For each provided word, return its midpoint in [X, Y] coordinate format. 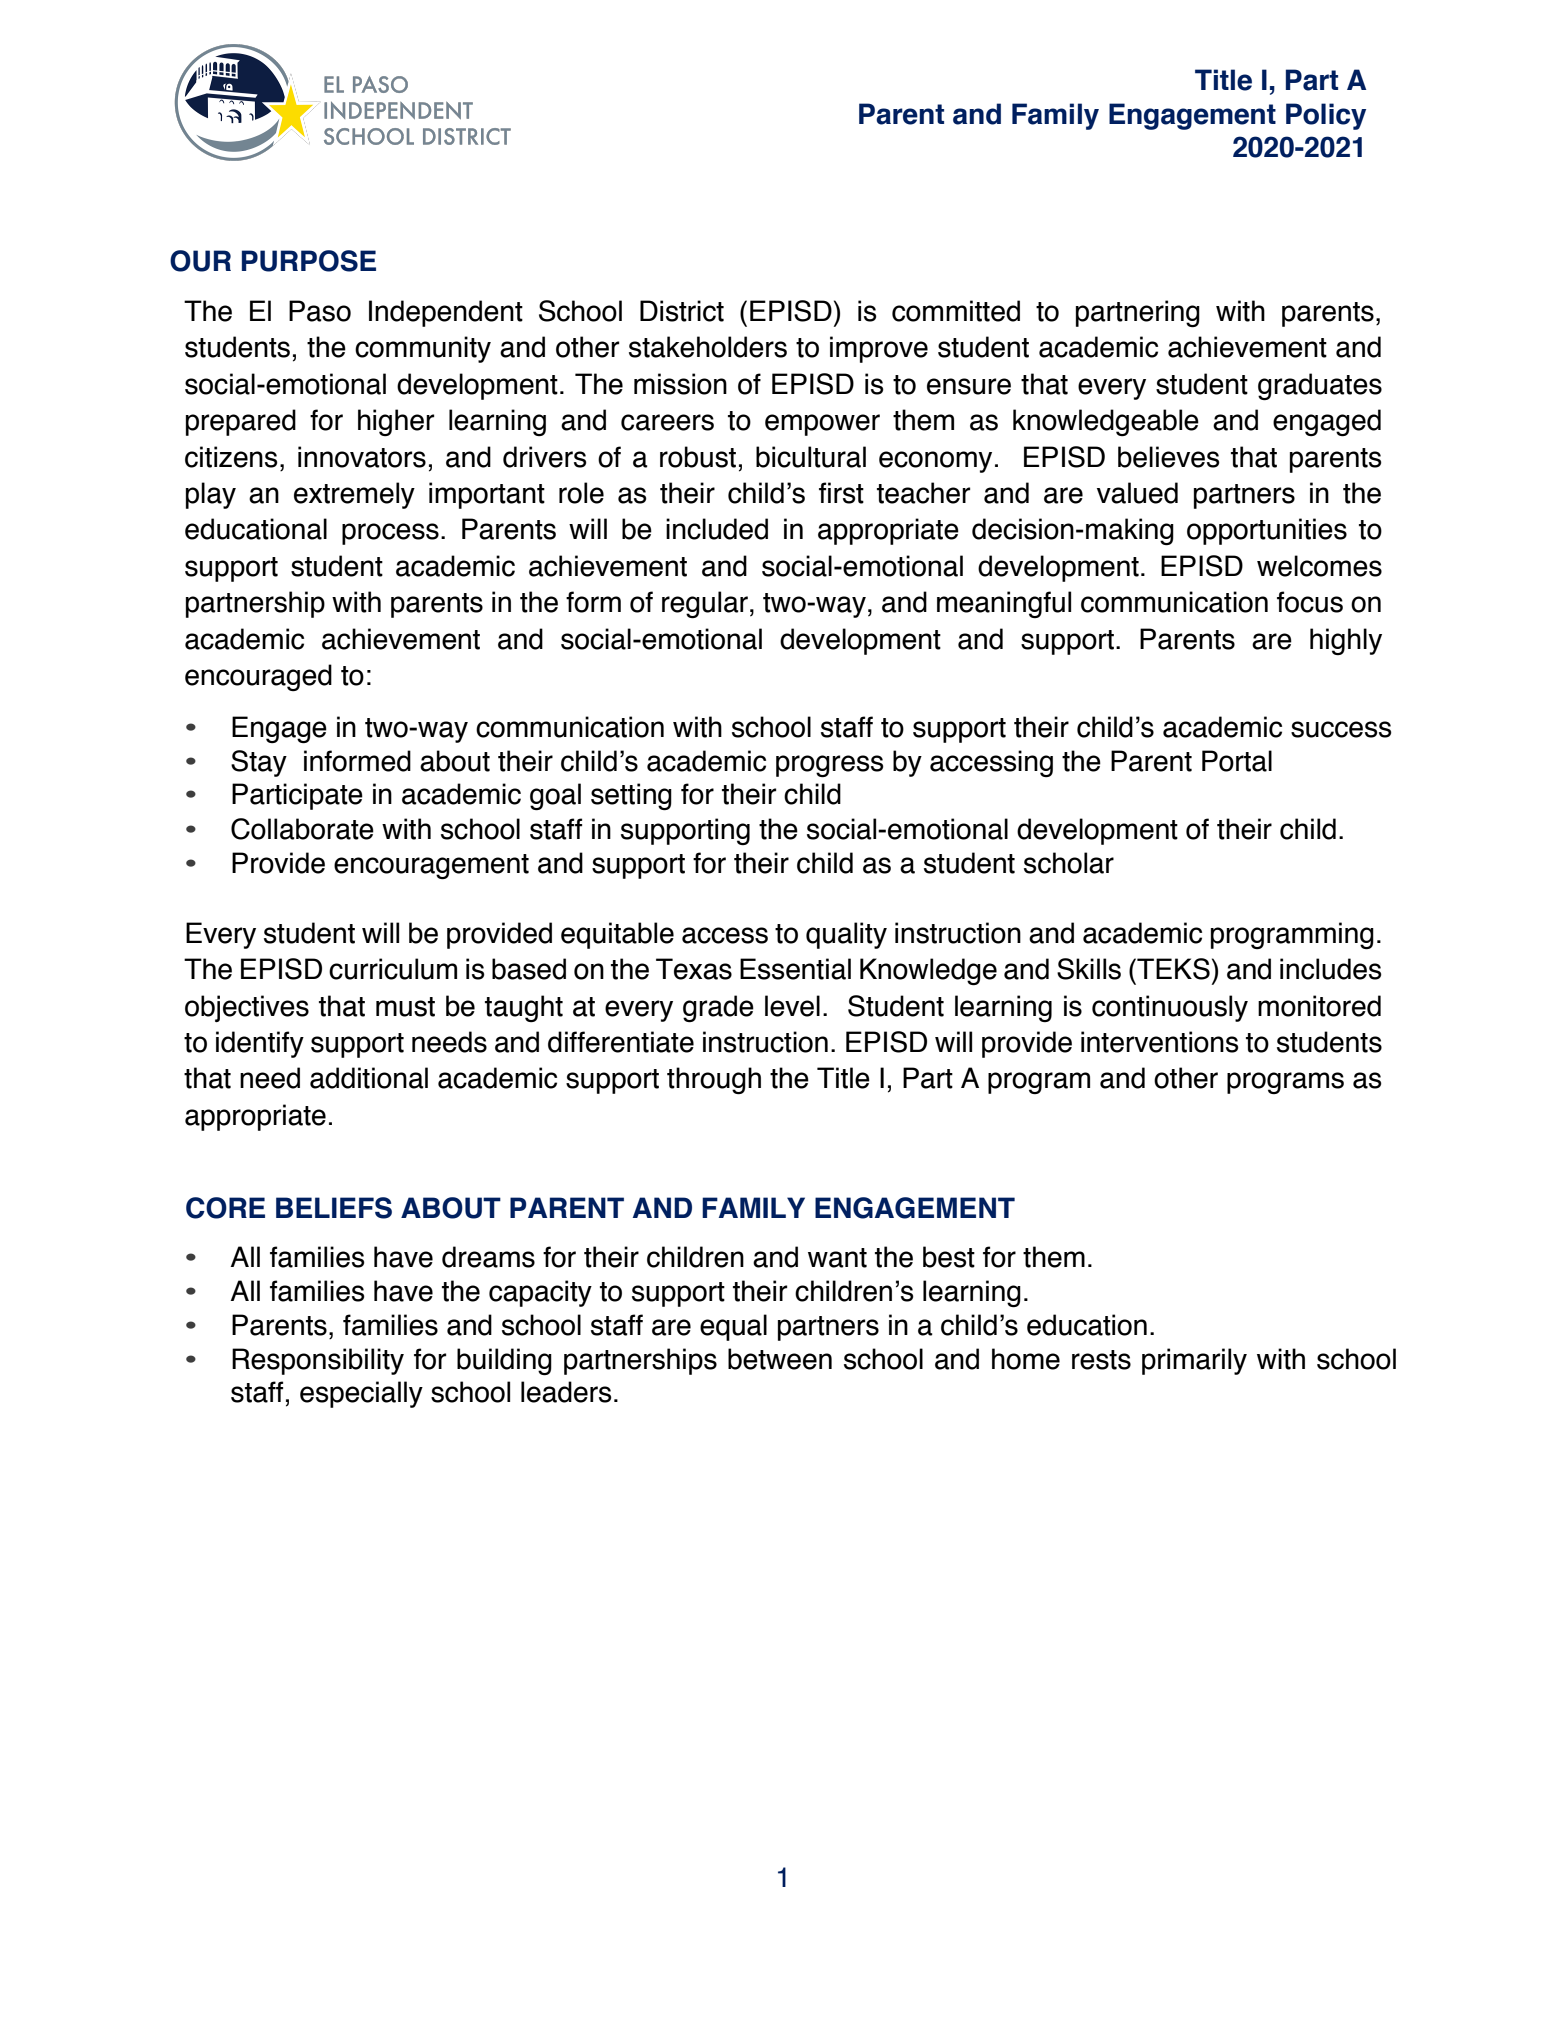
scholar [1069, 863]
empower [822, 425]
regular [705, 604]
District [682, 311]
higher [396, 422]
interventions [1160, 1042]
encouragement [431, 866]
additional [369, 1078]
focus [1310, 602]
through [714, 1080]
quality [846, 935]
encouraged [258, 677]
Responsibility [318, 1361]
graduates [1320, 386]
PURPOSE [309, 261]
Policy [1326, 116]
